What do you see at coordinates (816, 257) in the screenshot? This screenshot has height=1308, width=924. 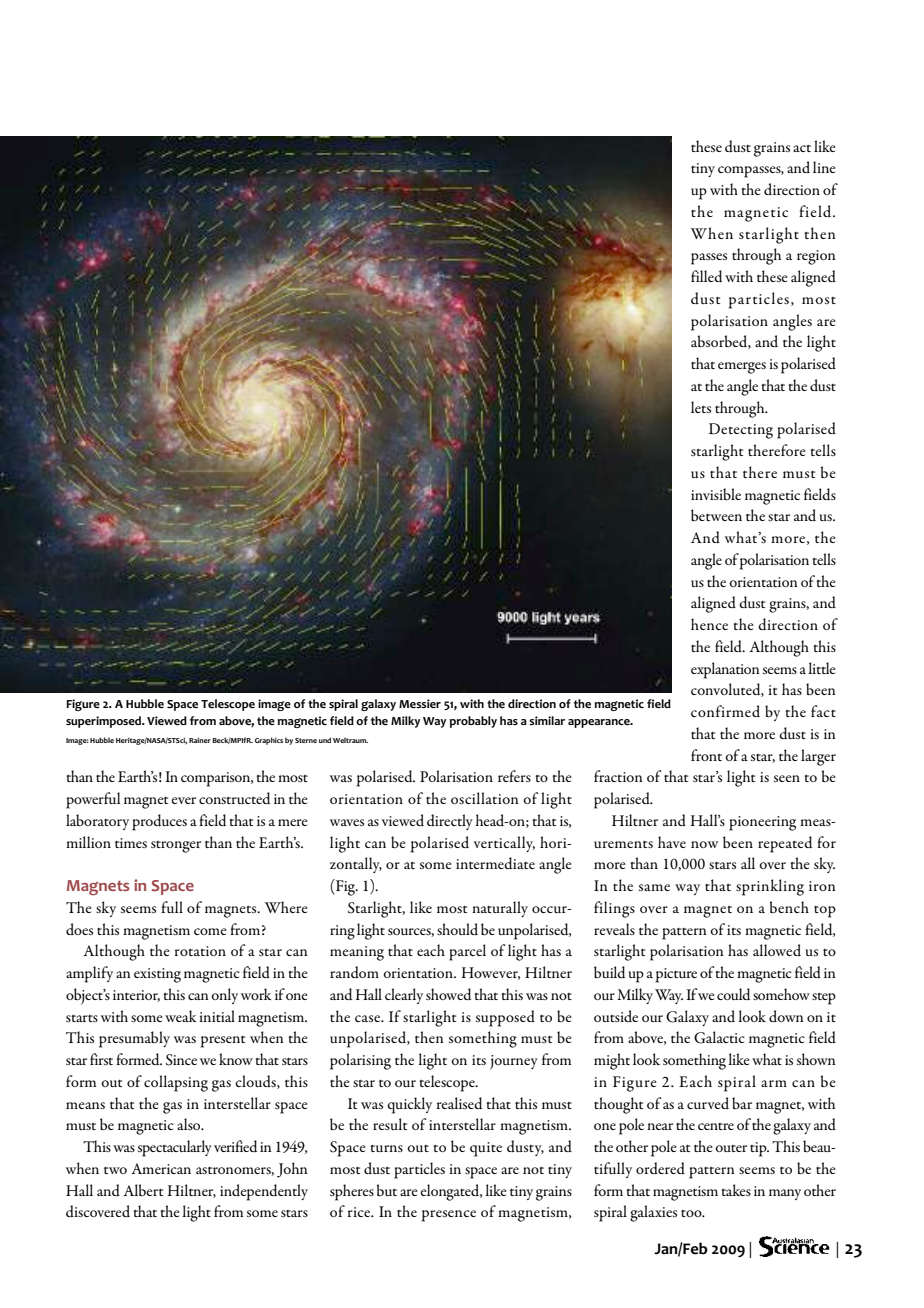 I see `region` at bounding box center [816, 257].
